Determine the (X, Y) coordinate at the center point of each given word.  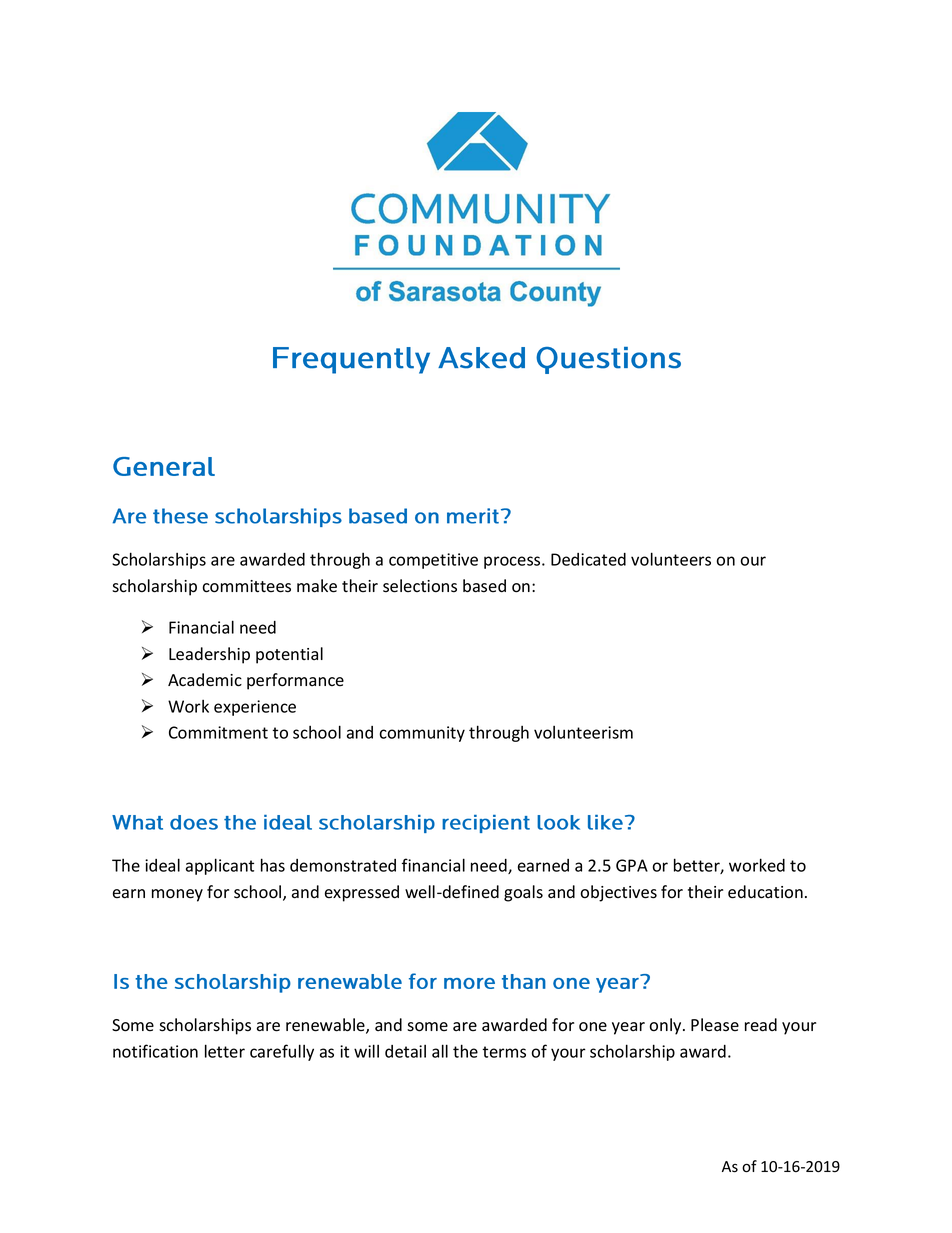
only (666, 1026)
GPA (632, 865)
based (484, 586)
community (422, 734)
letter (225, 1051)
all (440, 1051)
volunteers (671, 559)
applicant (220, 866)
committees (246, 586)
